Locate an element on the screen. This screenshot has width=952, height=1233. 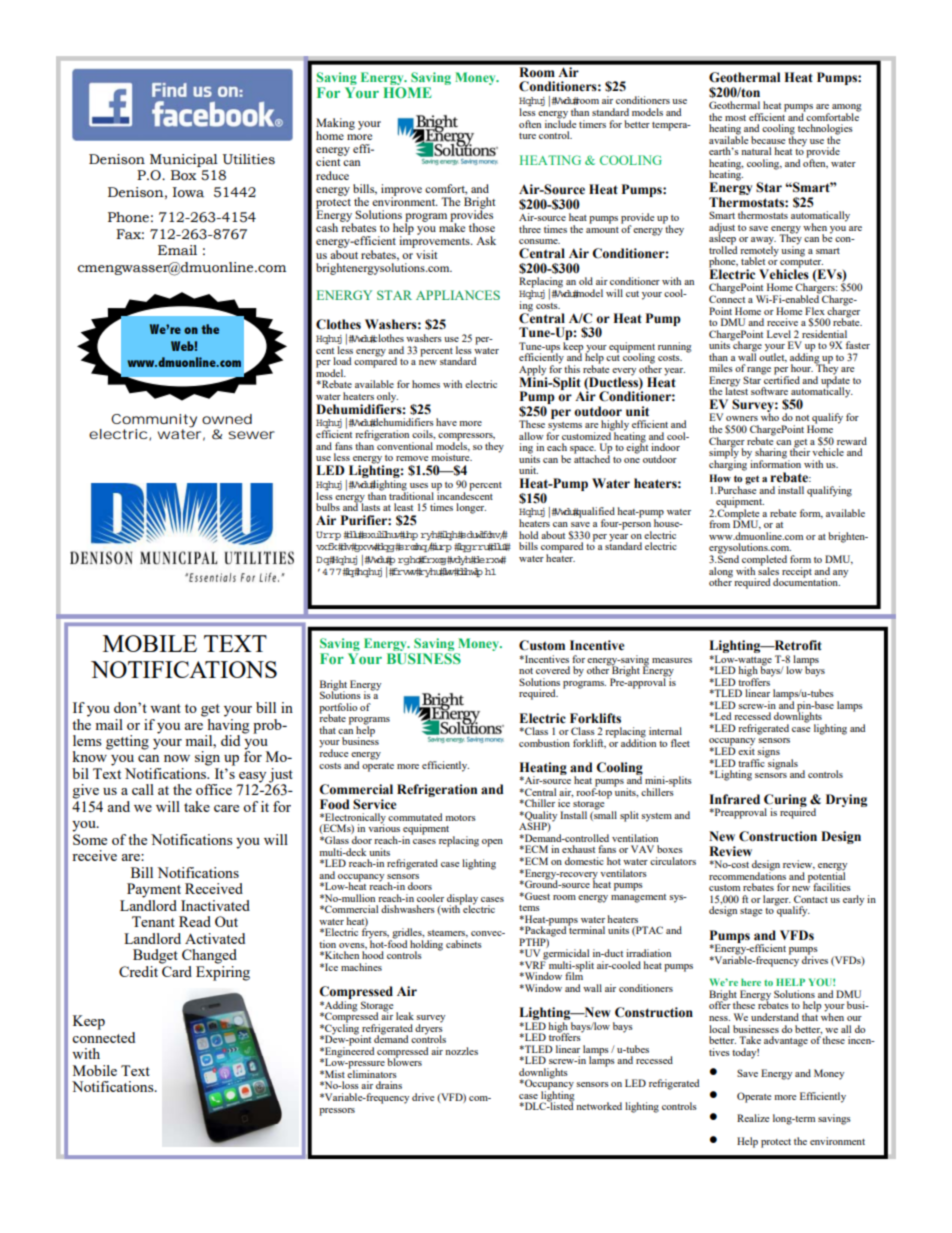
include is located at coordinates (561, 122).
